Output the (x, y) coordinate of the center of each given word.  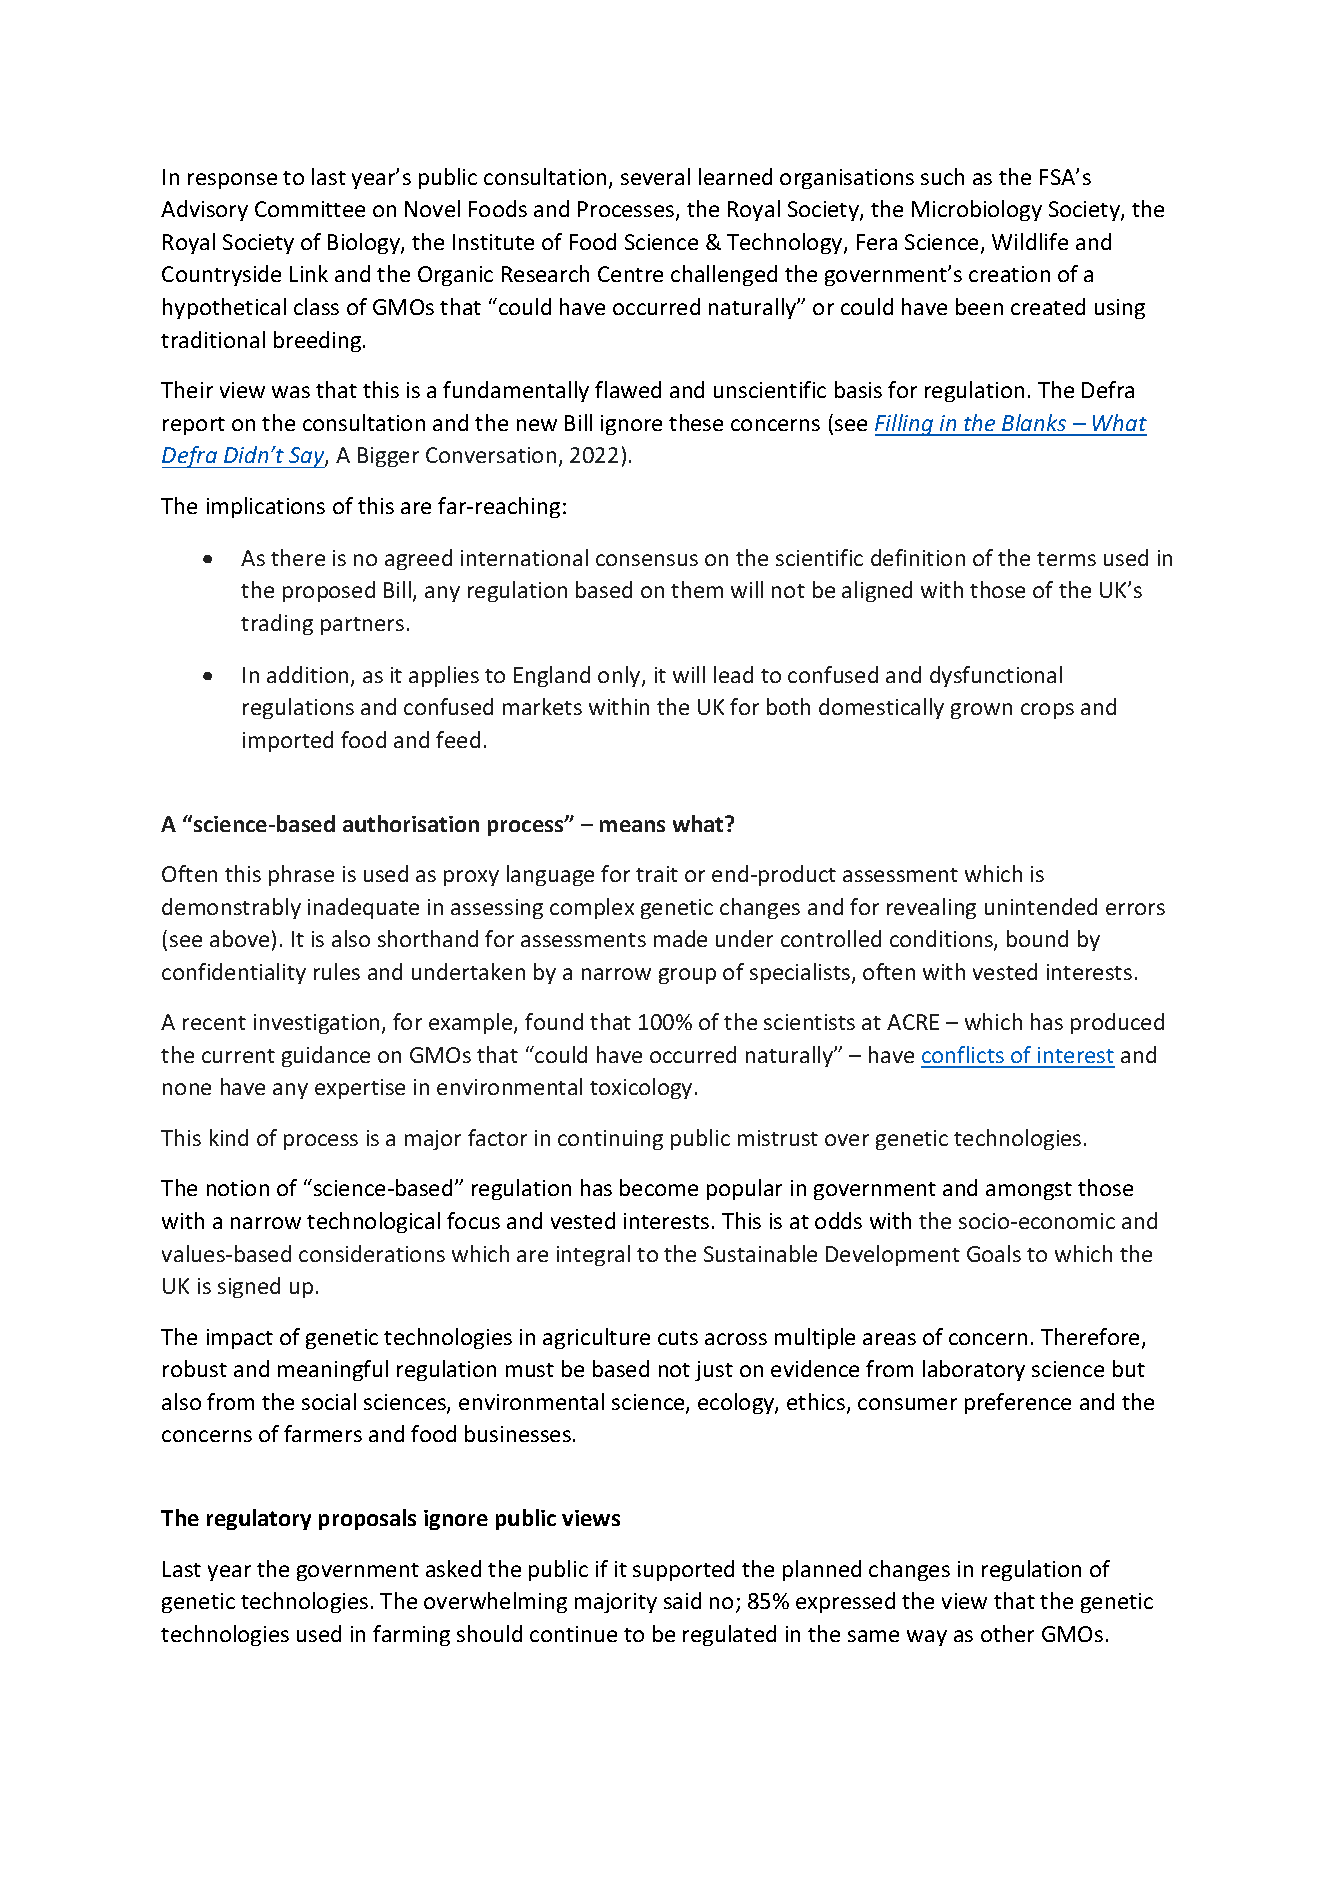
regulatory (259, 1519)
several (655, 176)
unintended (1041, 906)
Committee (310, 209)
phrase (301, 875)
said (682, 1600)
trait (657, 874)
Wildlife (1030, 241)
